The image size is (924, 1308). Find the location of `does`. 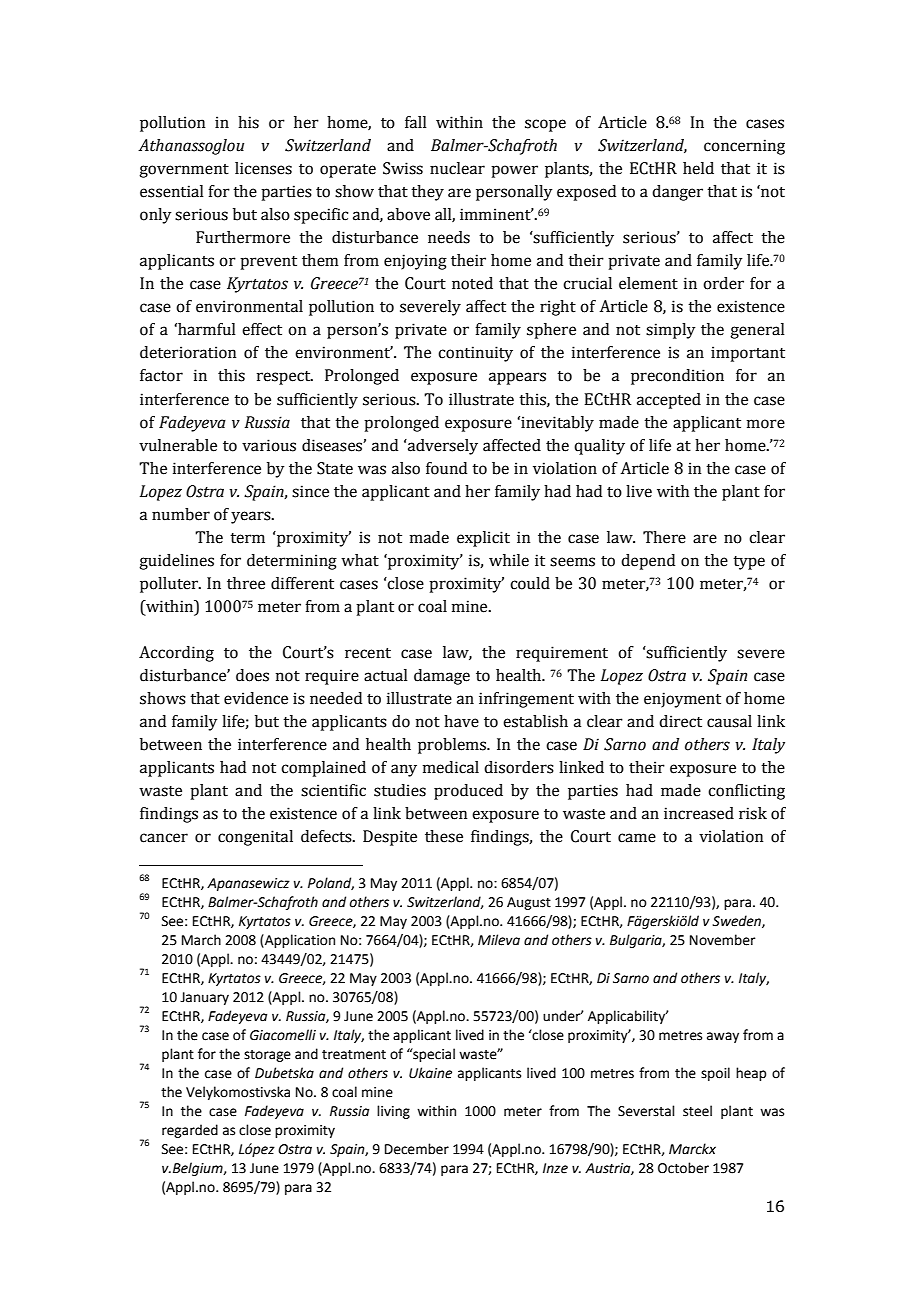

does is located at coordinates (252, 675).
